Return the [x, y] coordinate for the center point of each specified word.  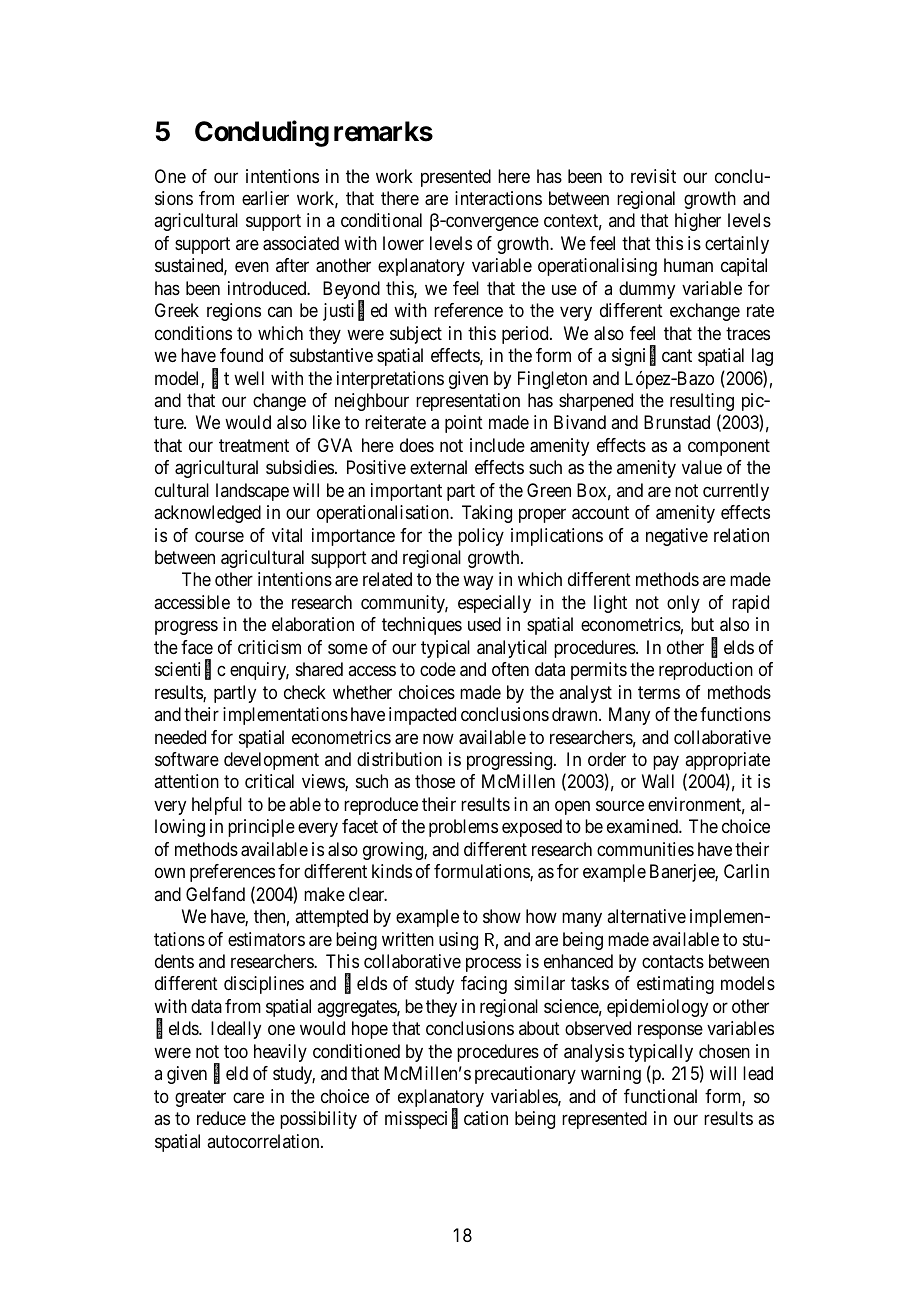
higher [698, 222]
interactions [498, 198]
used [484, 624]
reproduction [706, 671]
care [248, 1097]
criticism [269, 647]
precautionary [525, 1075]
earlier [265, 198]
